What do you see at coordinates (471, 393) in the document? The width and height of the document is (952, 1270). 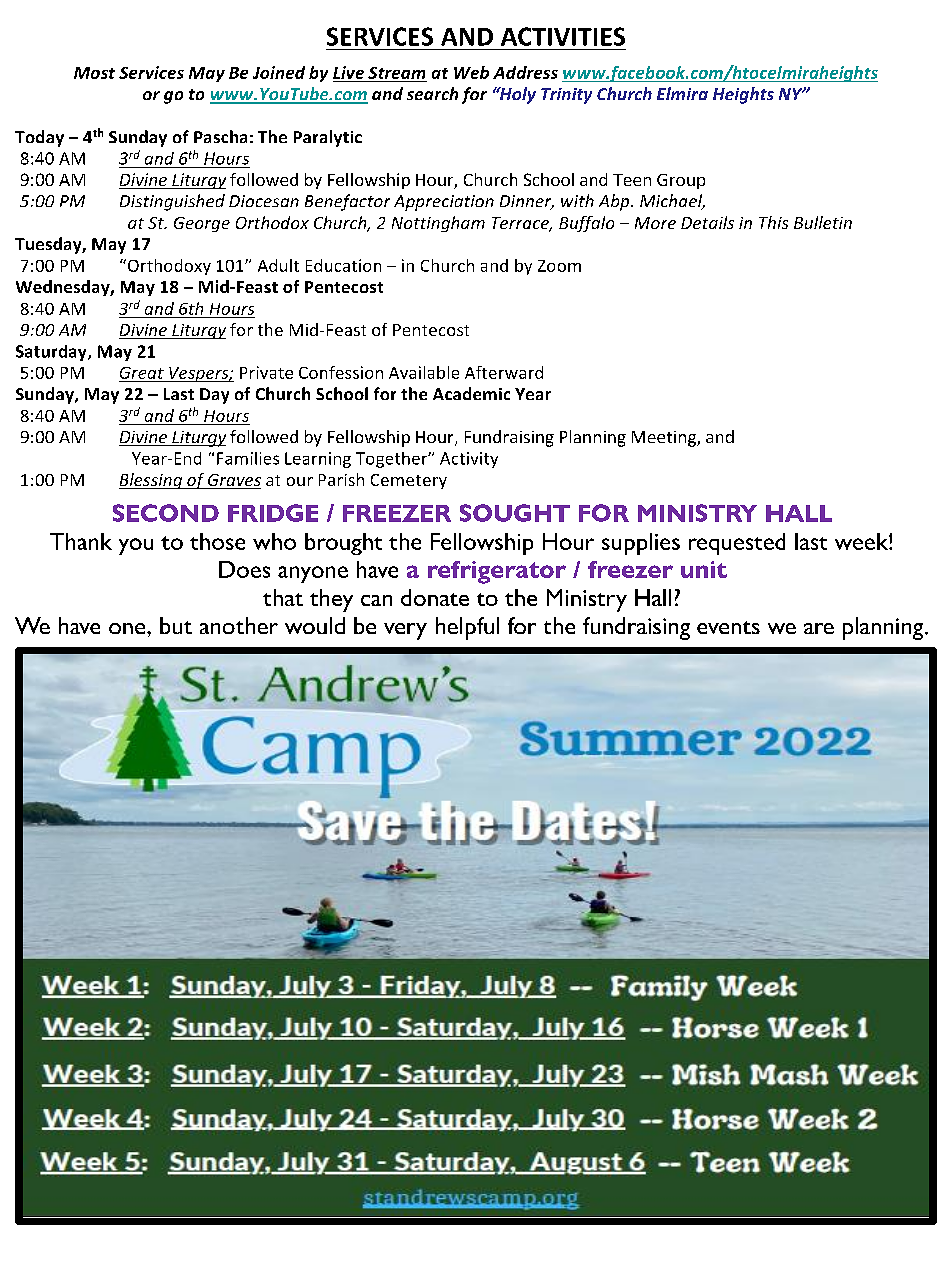 I see `Academic` at bounding box center [471, 393].
